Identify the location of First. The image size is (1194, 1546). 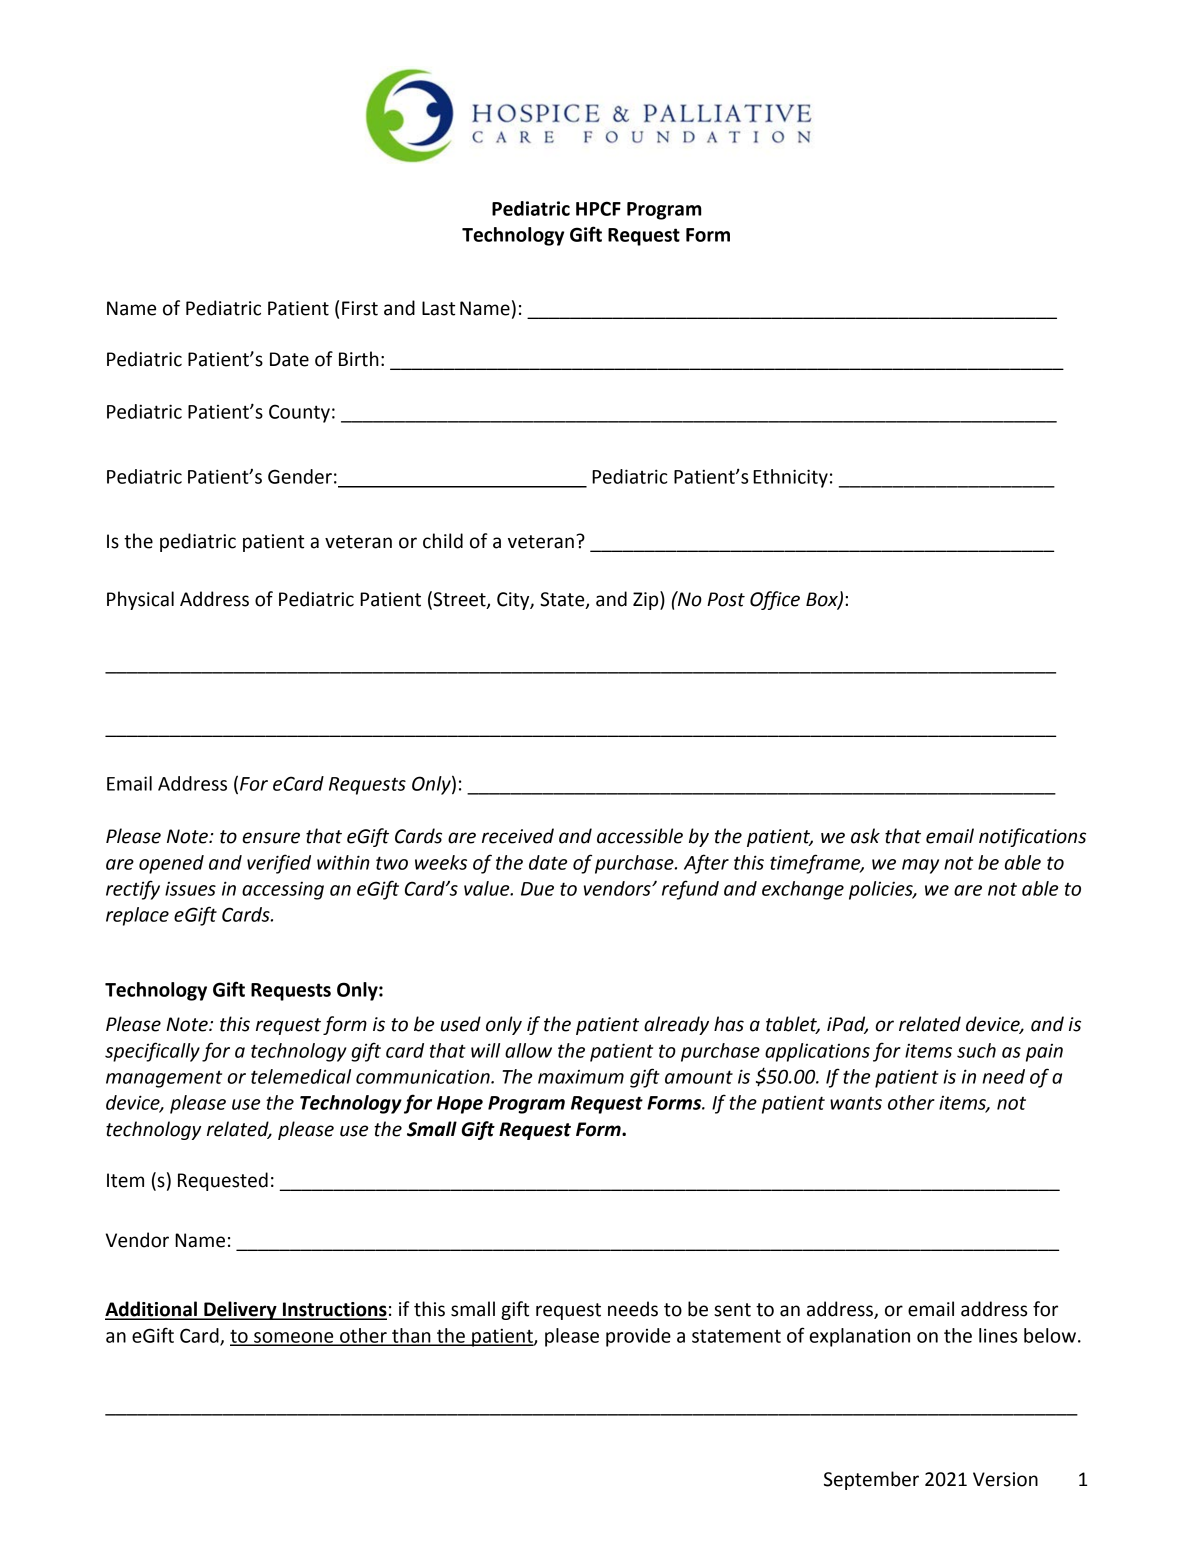
(360, 308).
